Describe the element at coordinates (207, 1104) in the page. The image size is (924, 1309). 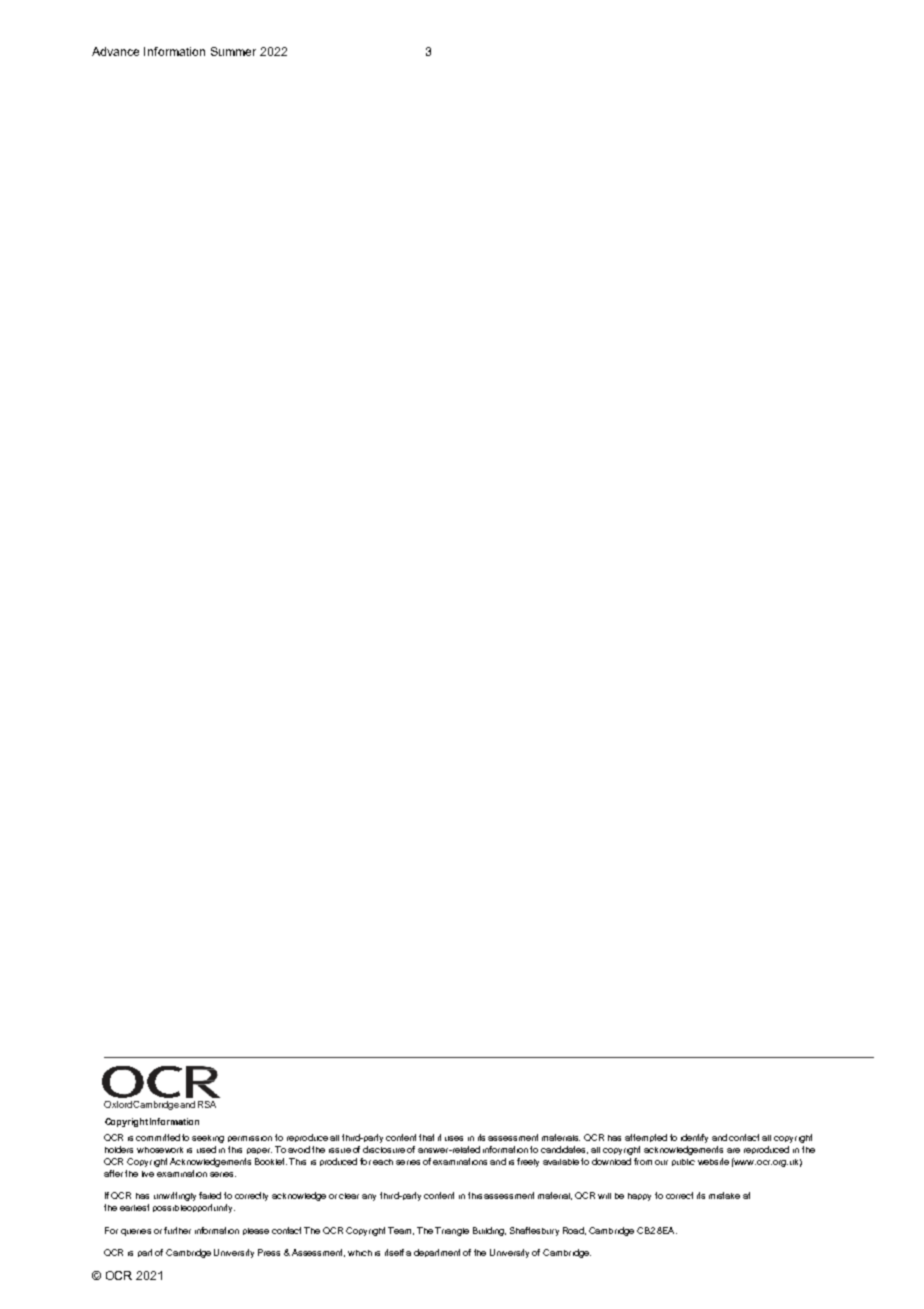
I see `RSA` at that location.
